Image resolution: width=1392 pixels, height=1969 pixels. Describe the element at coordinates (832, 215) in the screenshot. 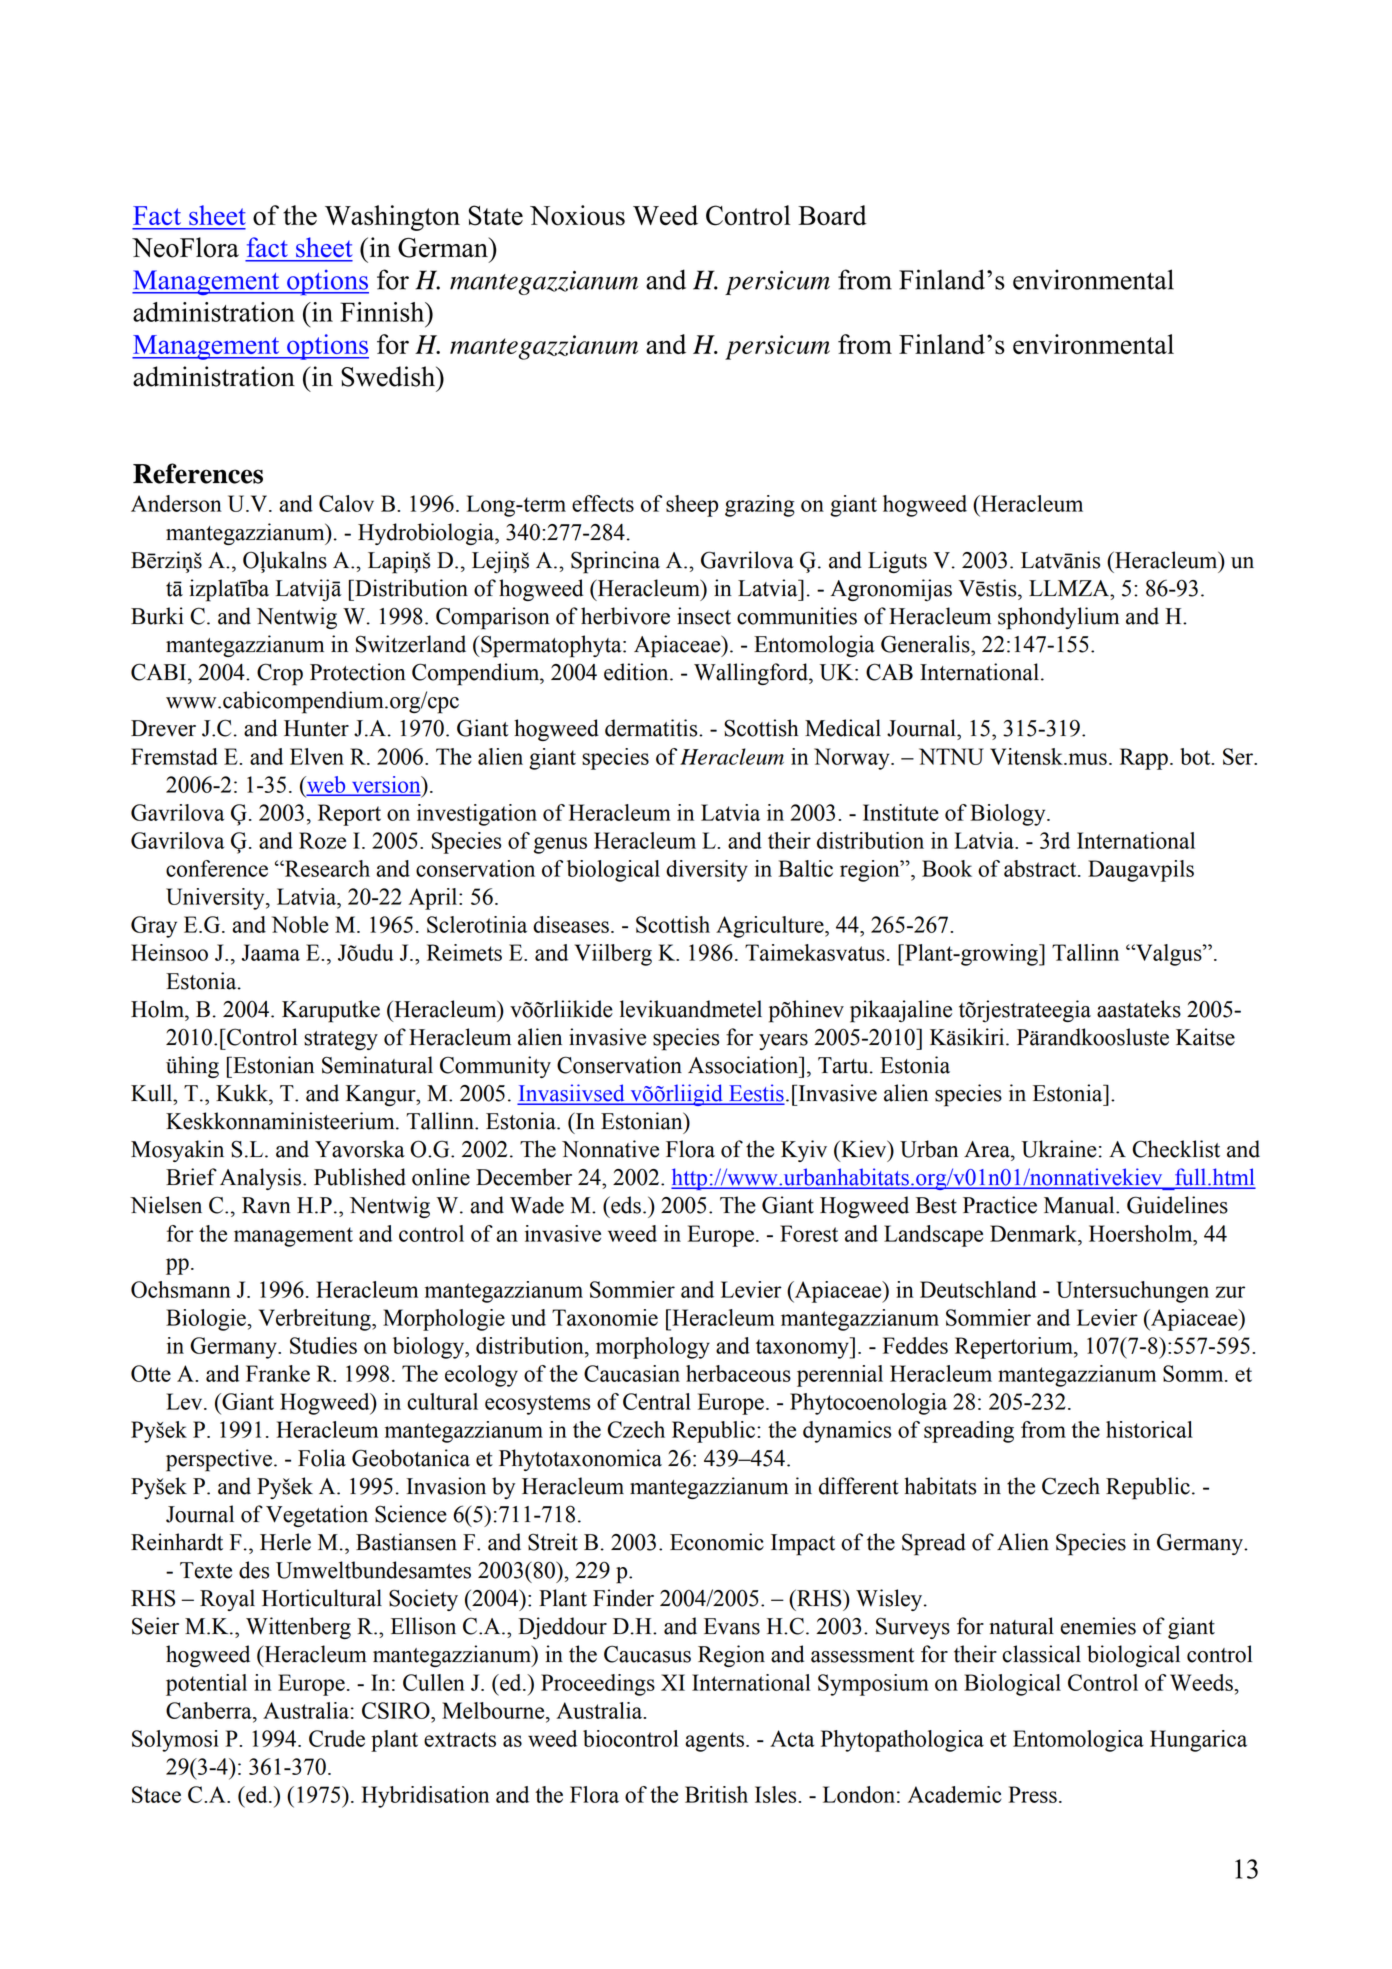

I see `Board` at that location.
